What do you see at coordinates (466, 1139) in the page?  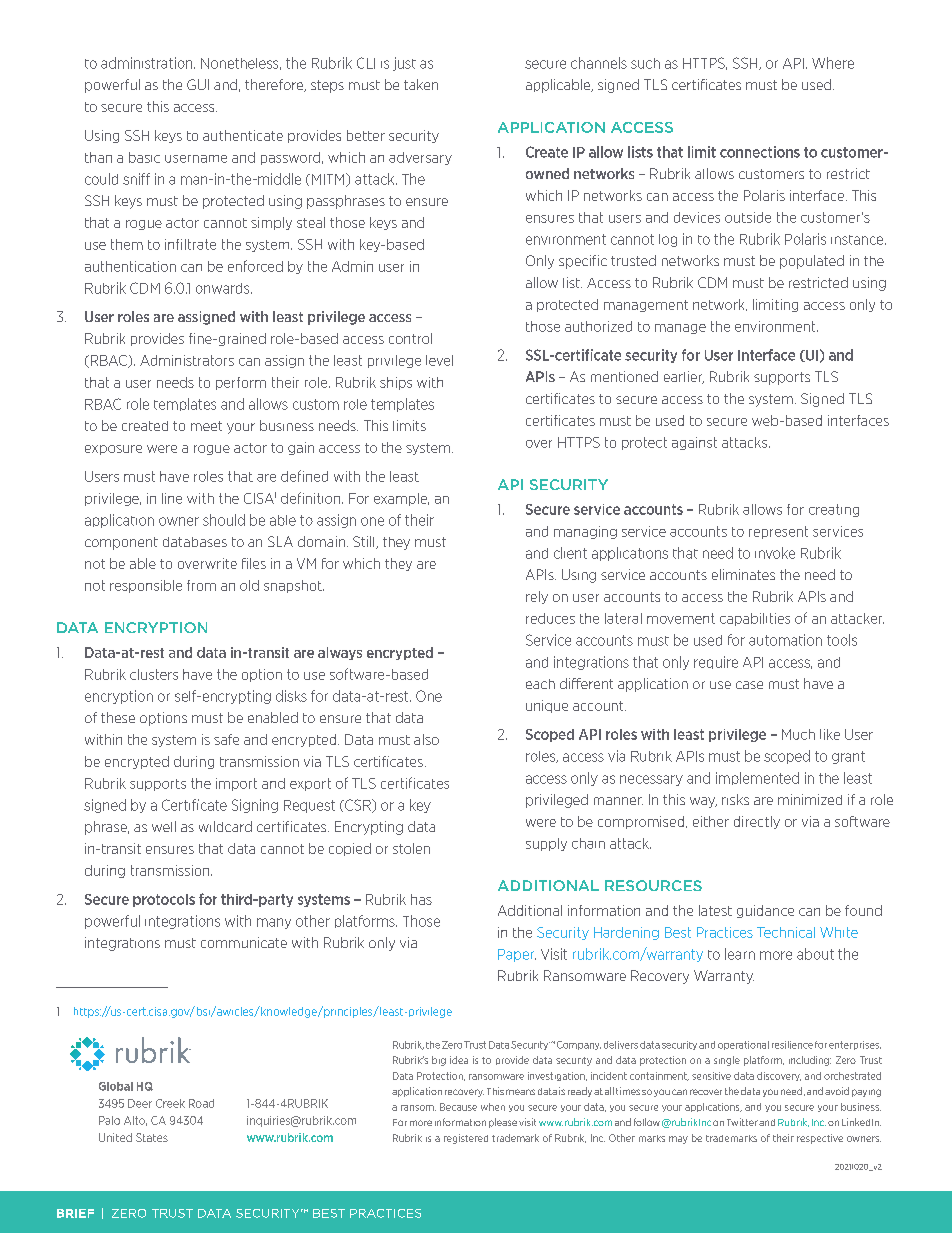 I see `registered` at bounding box center [466, 1139].
